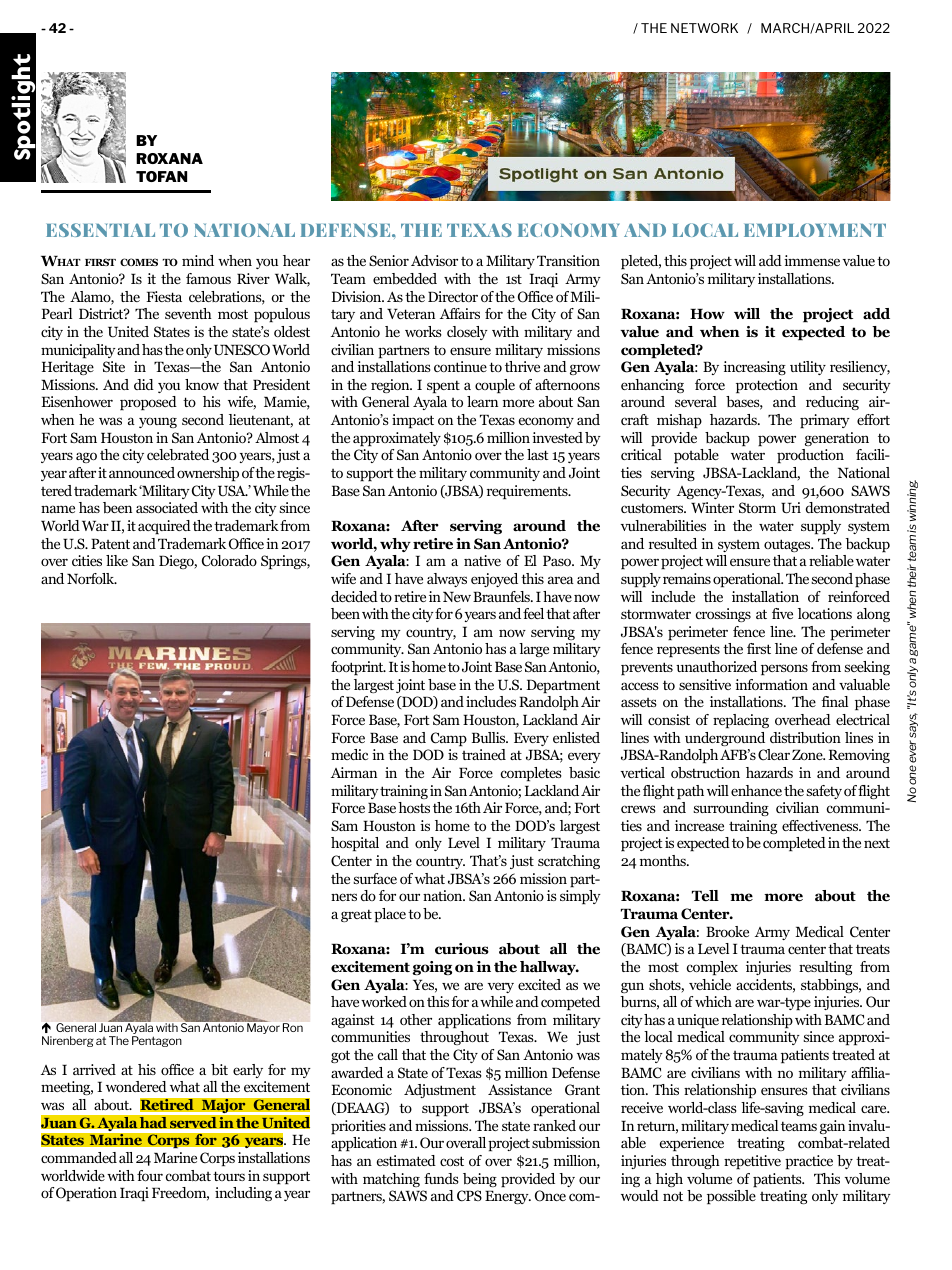  I want to click on five, so click(782, 613).
